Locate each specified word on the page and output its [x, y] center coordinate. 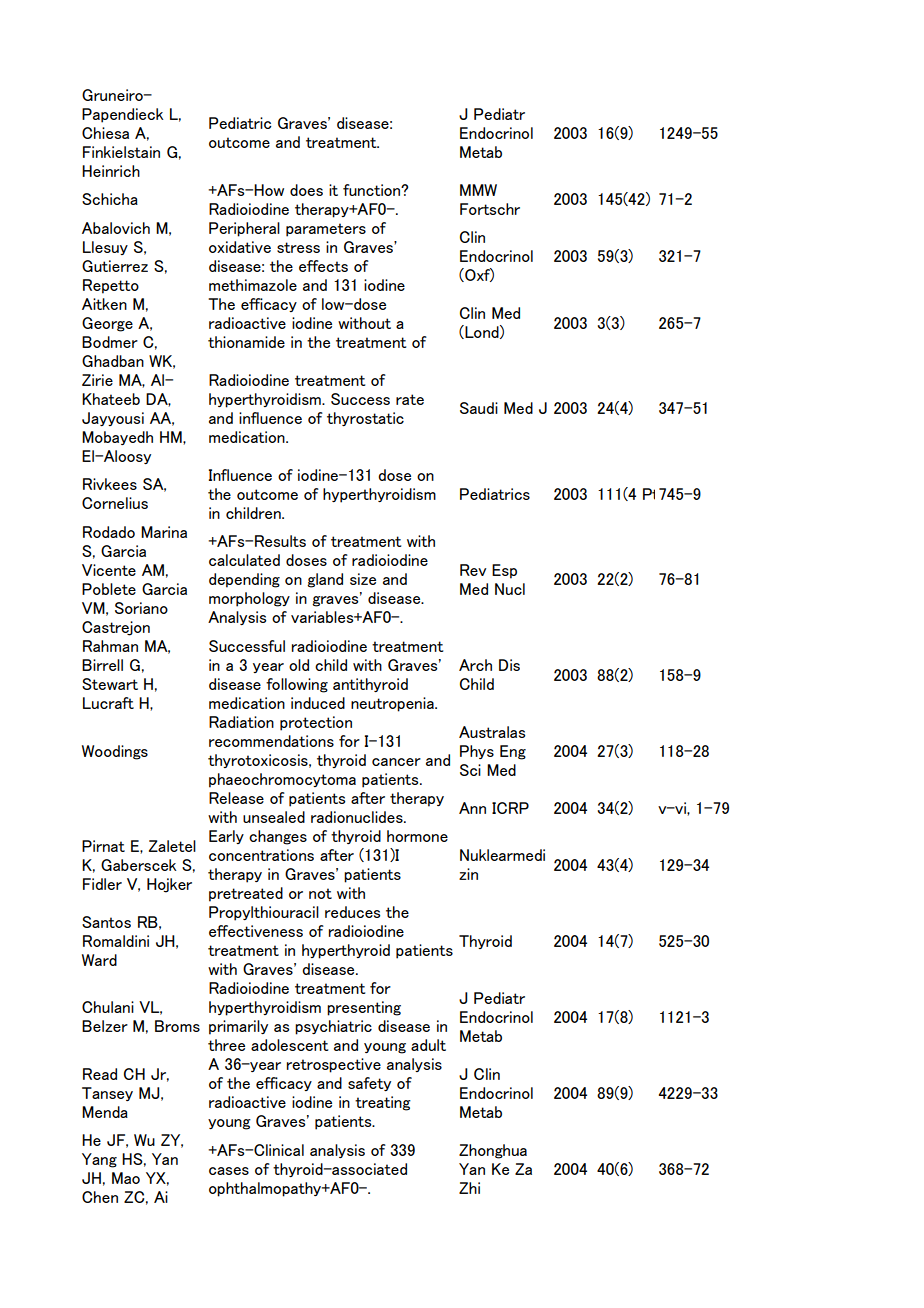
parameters [326, 230]
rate [410, 399]
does [306, 190]
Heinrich [111, 171]
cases [229, 1171]
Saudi [479, 408]
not [320, 893]
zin [468, 874]
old [299, 665]
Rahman [110, 646]
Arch [475, 665]
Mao [126, 1178]
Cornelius [115, 503]
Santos [106, 922]
